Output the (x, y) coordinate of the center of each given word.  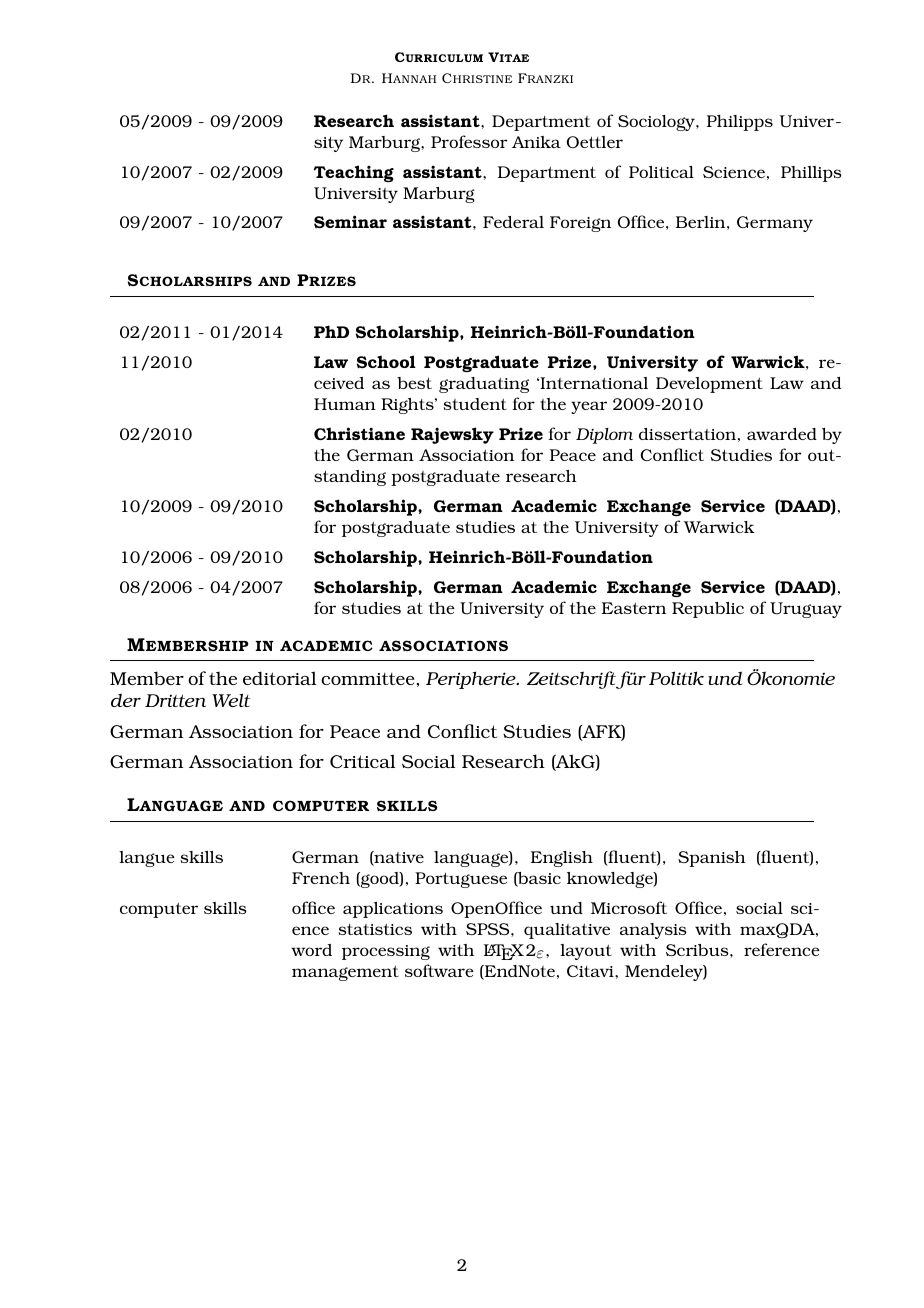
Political (661, 172)
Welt (231, 700)
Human (345, 404)
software (439, 970)
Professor (469, 141)
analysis (653, 931)
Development (709, 385)
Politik (676, 678)
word (311, 950)
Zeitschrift (573, 680)
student (475, 404)
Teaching (354, 173)
